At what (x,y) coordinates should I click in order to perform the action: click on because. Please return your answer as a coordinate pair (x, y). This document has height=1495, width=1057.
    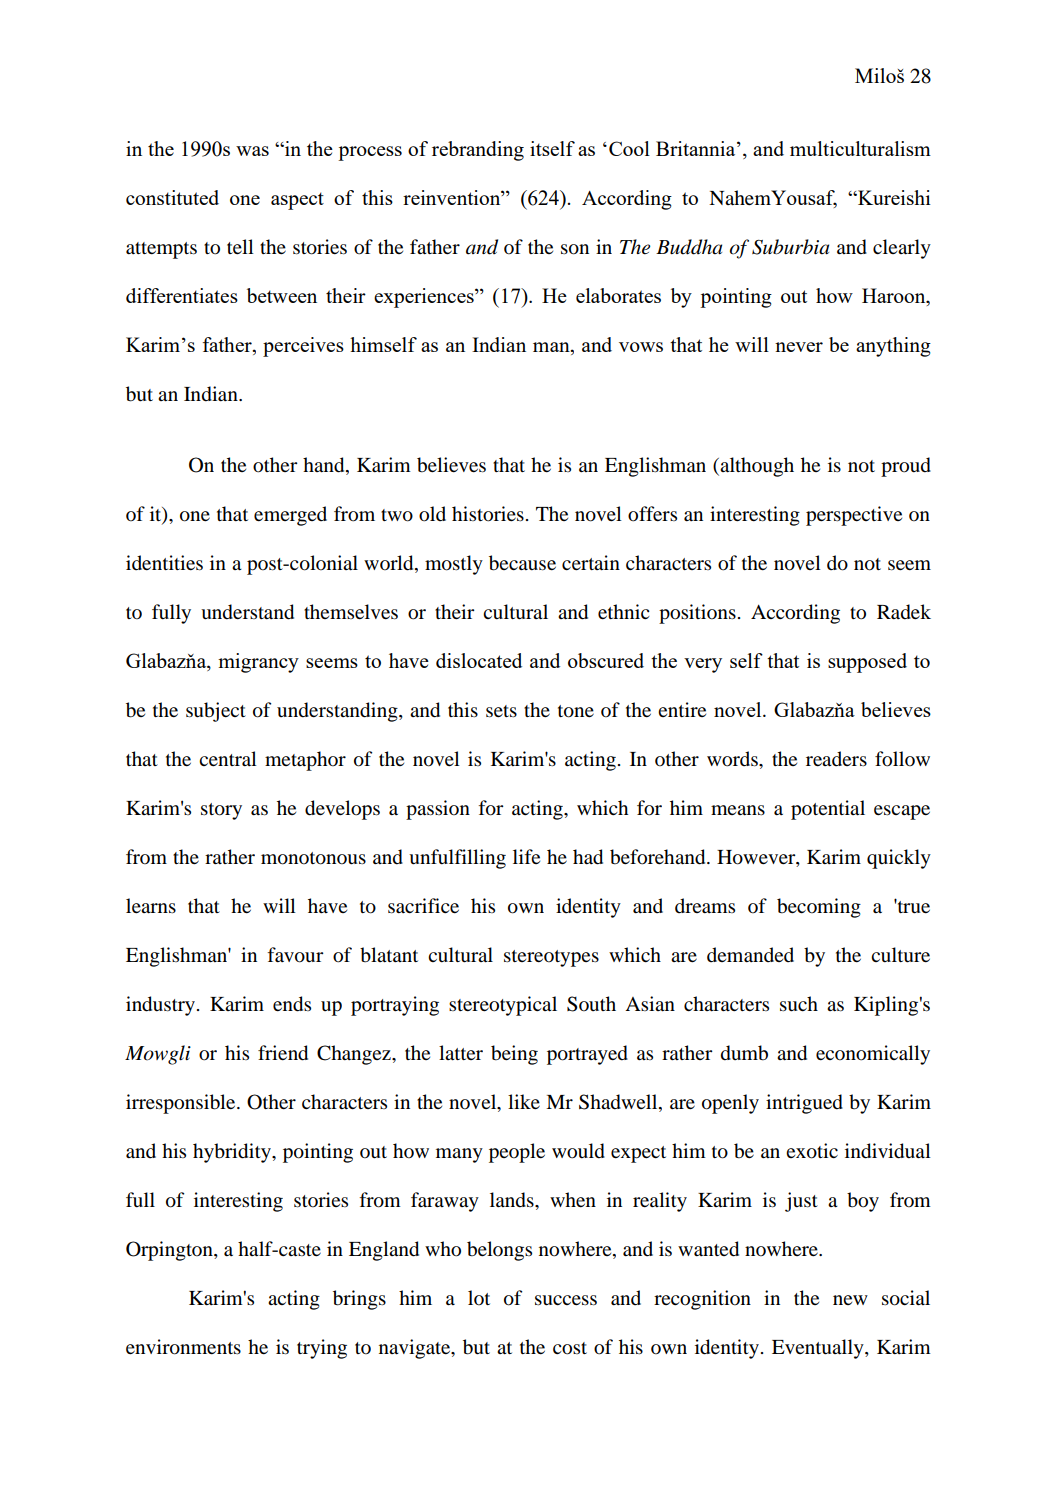
    Looking at the image, I should click on (522, 563).
